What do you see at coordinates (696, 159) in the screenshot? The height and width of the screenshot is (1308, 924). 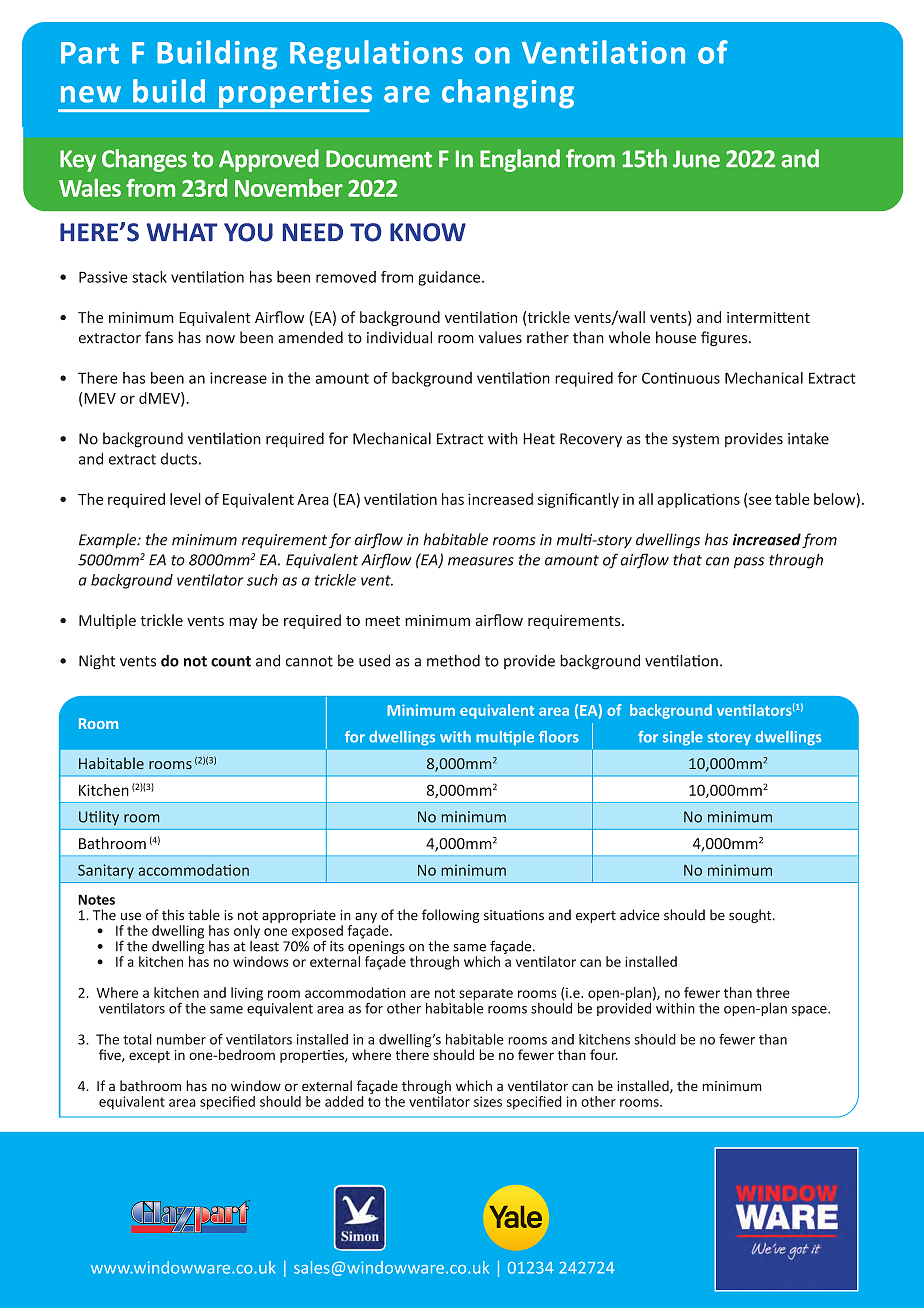 I see `June` at bounding box center [696, 159].
